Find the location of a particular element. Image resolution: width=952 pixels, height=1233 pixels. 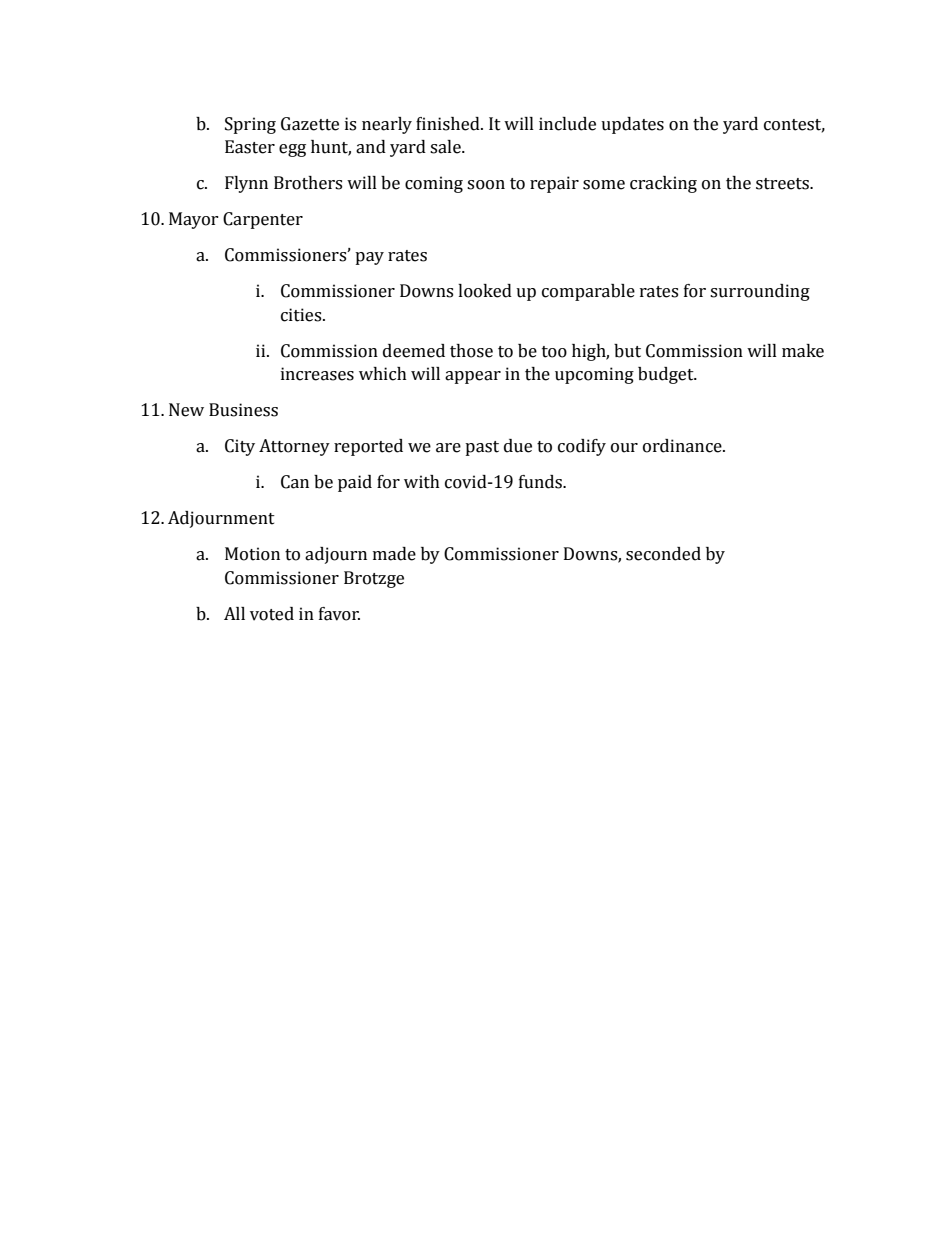

seconded is located at coordinates (663, 554).
